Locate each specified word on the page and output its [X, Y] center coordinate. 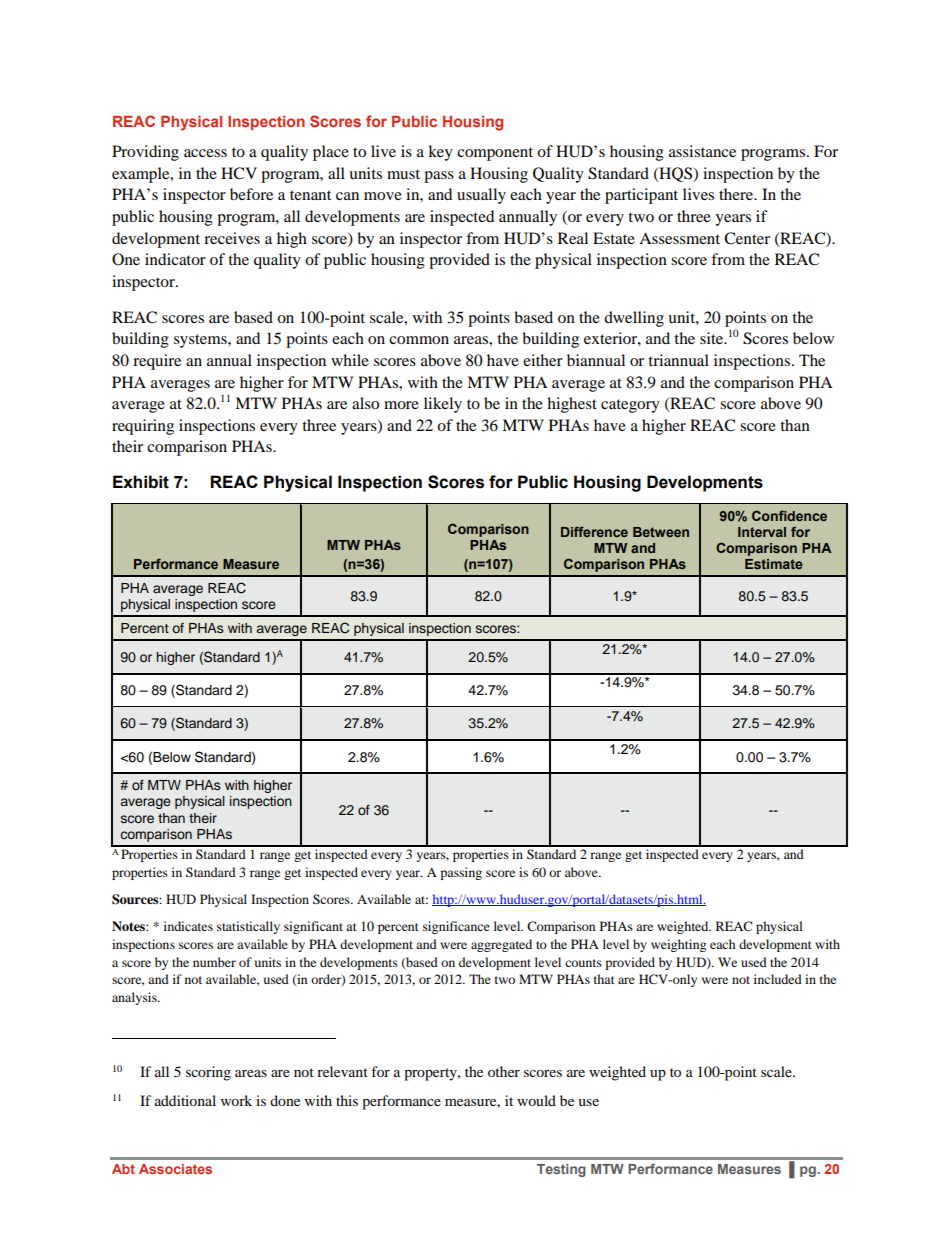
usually [481, 196]
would [536, 1100]
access [205, 153]
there [737, 194]
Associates [175, 1169]
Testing [561, 1170]
